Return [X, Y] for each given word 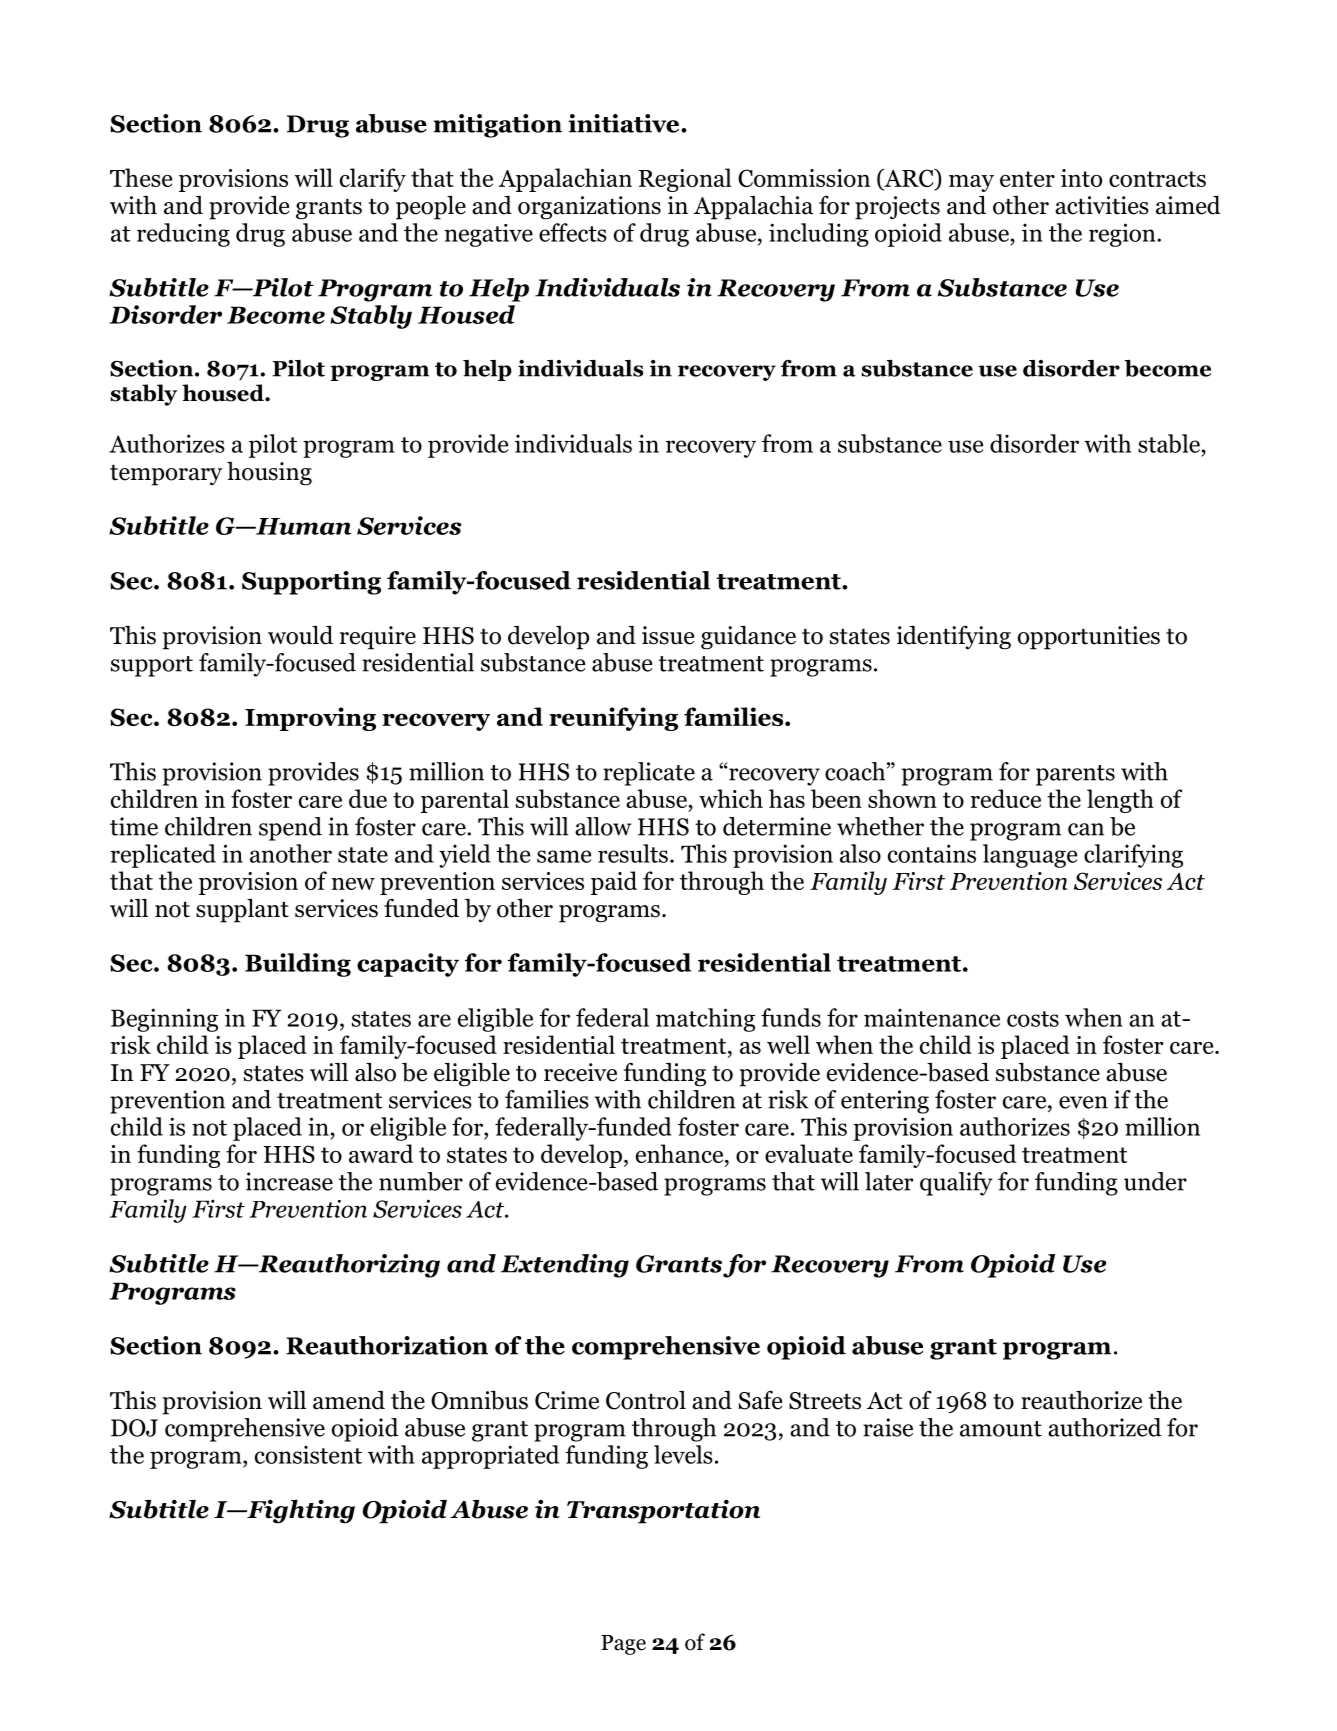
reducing [183, 235]
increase [289, 1181]
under [1155, 1181]
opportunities [1089, 638]
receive [580, 1072]
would [300, 635]
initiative [623, 123]
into [1081, 178]
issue [668, 635]
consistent [308, 1454]
